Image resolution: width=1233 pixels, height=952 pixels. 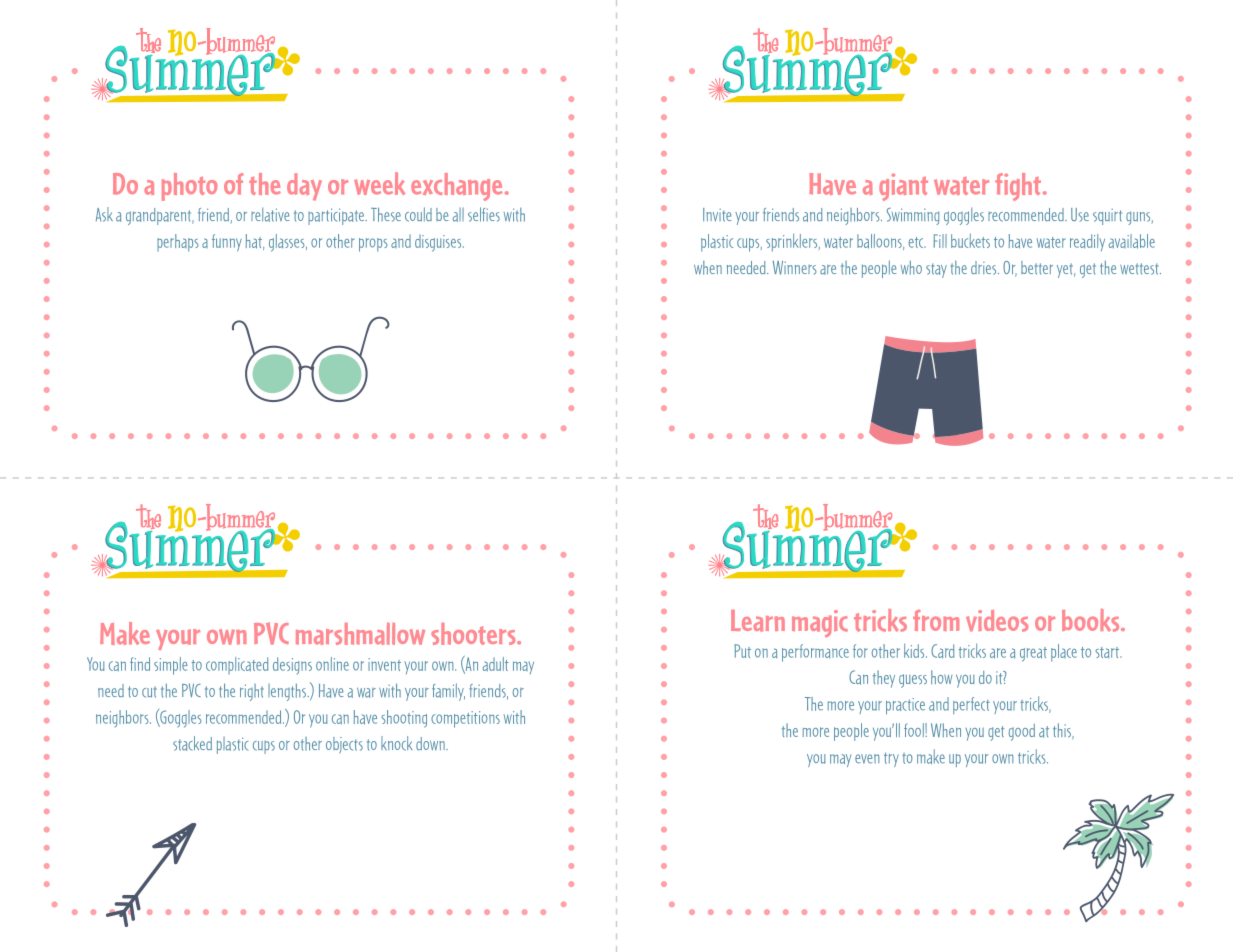 I want to click on Learn, so click(x=758, y=621).
